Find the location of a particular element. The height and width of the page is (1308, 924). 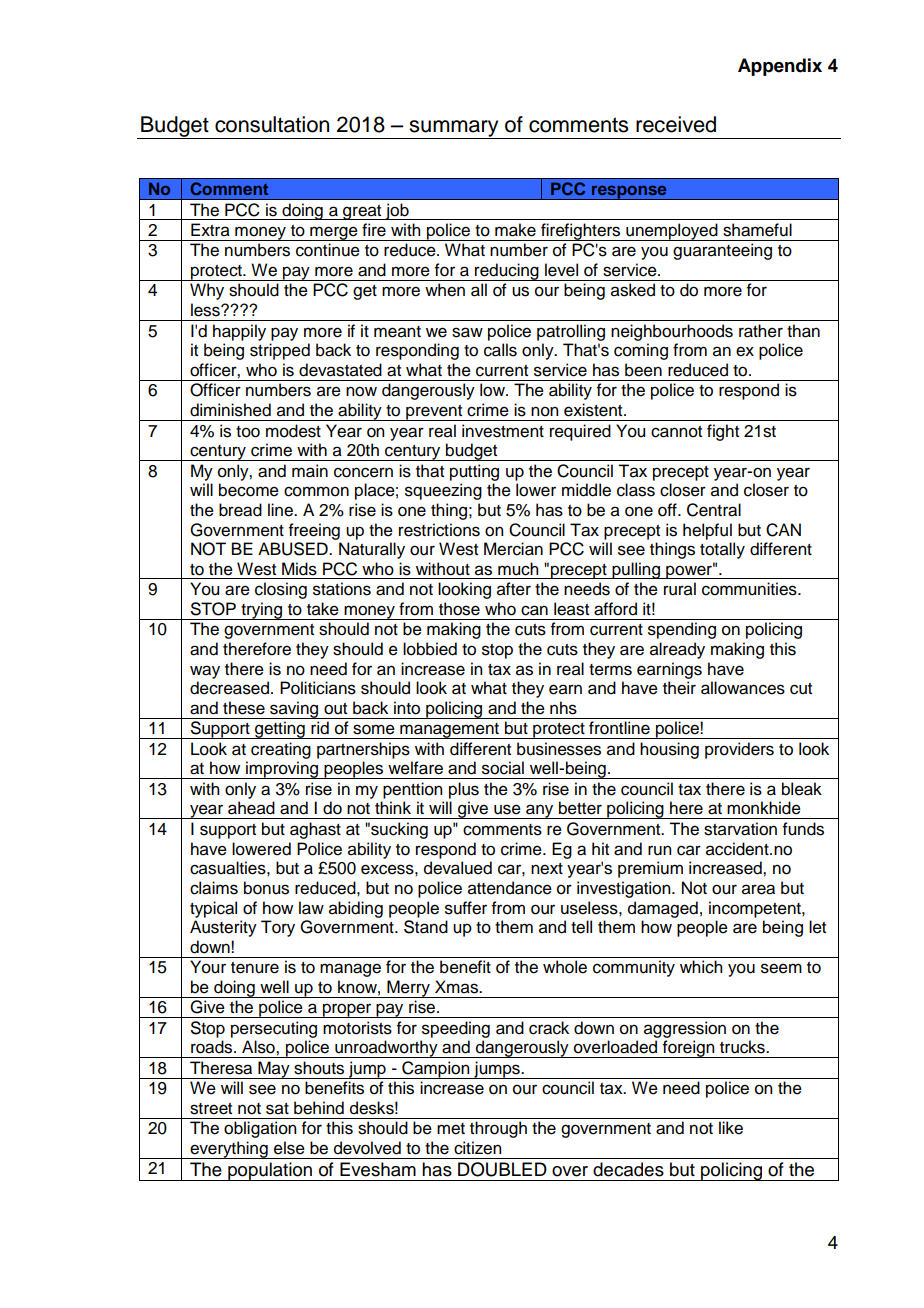

citizen is located at coordinates (477, 1148).
